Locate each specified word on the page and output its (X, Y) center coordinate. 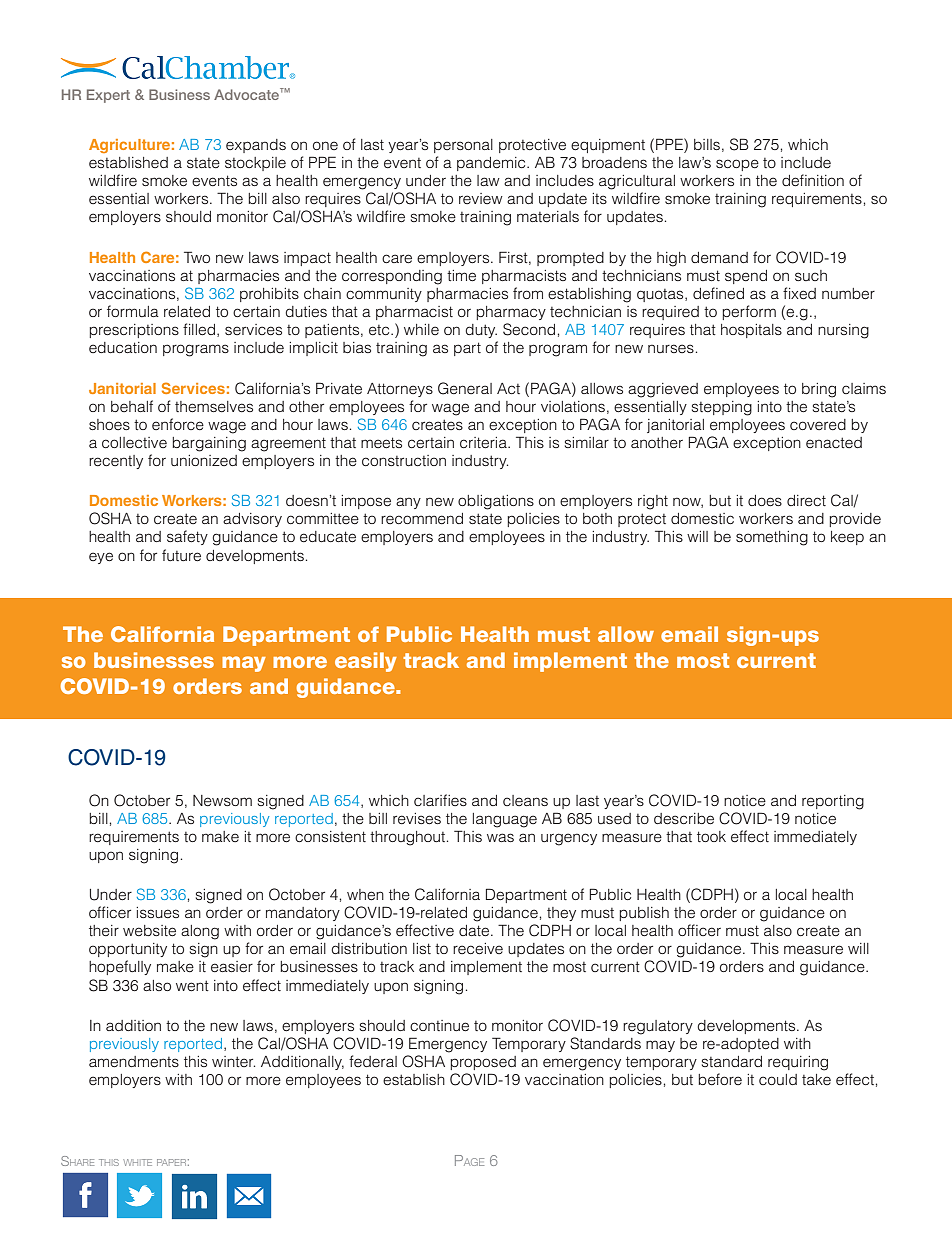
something (772, 538)
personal (463, 146)
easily (366, 662)
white (137, 1162)
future (181, 555)
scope (737, 165)
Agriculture (129, 146)
